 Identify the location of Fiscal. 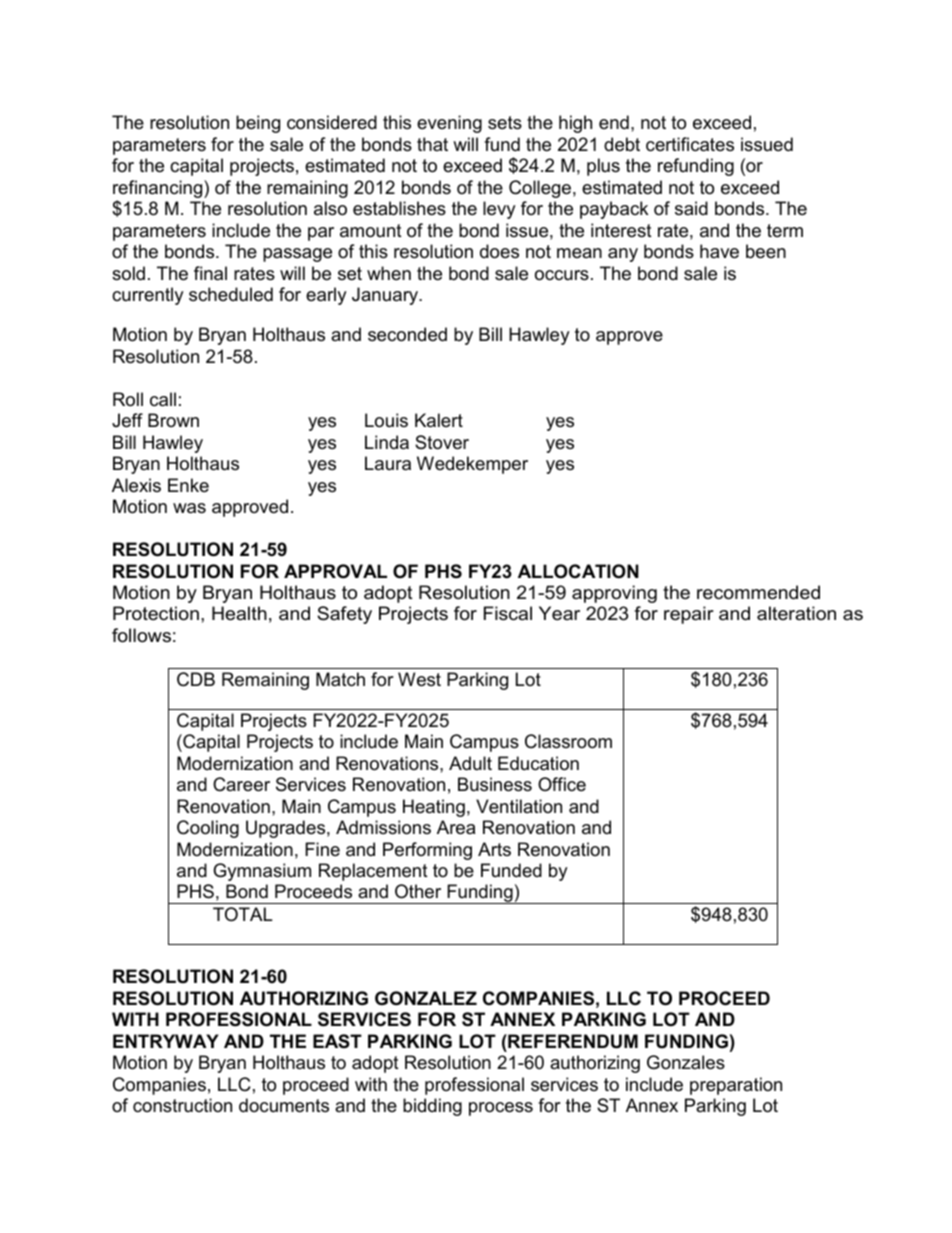
(508, 613).
